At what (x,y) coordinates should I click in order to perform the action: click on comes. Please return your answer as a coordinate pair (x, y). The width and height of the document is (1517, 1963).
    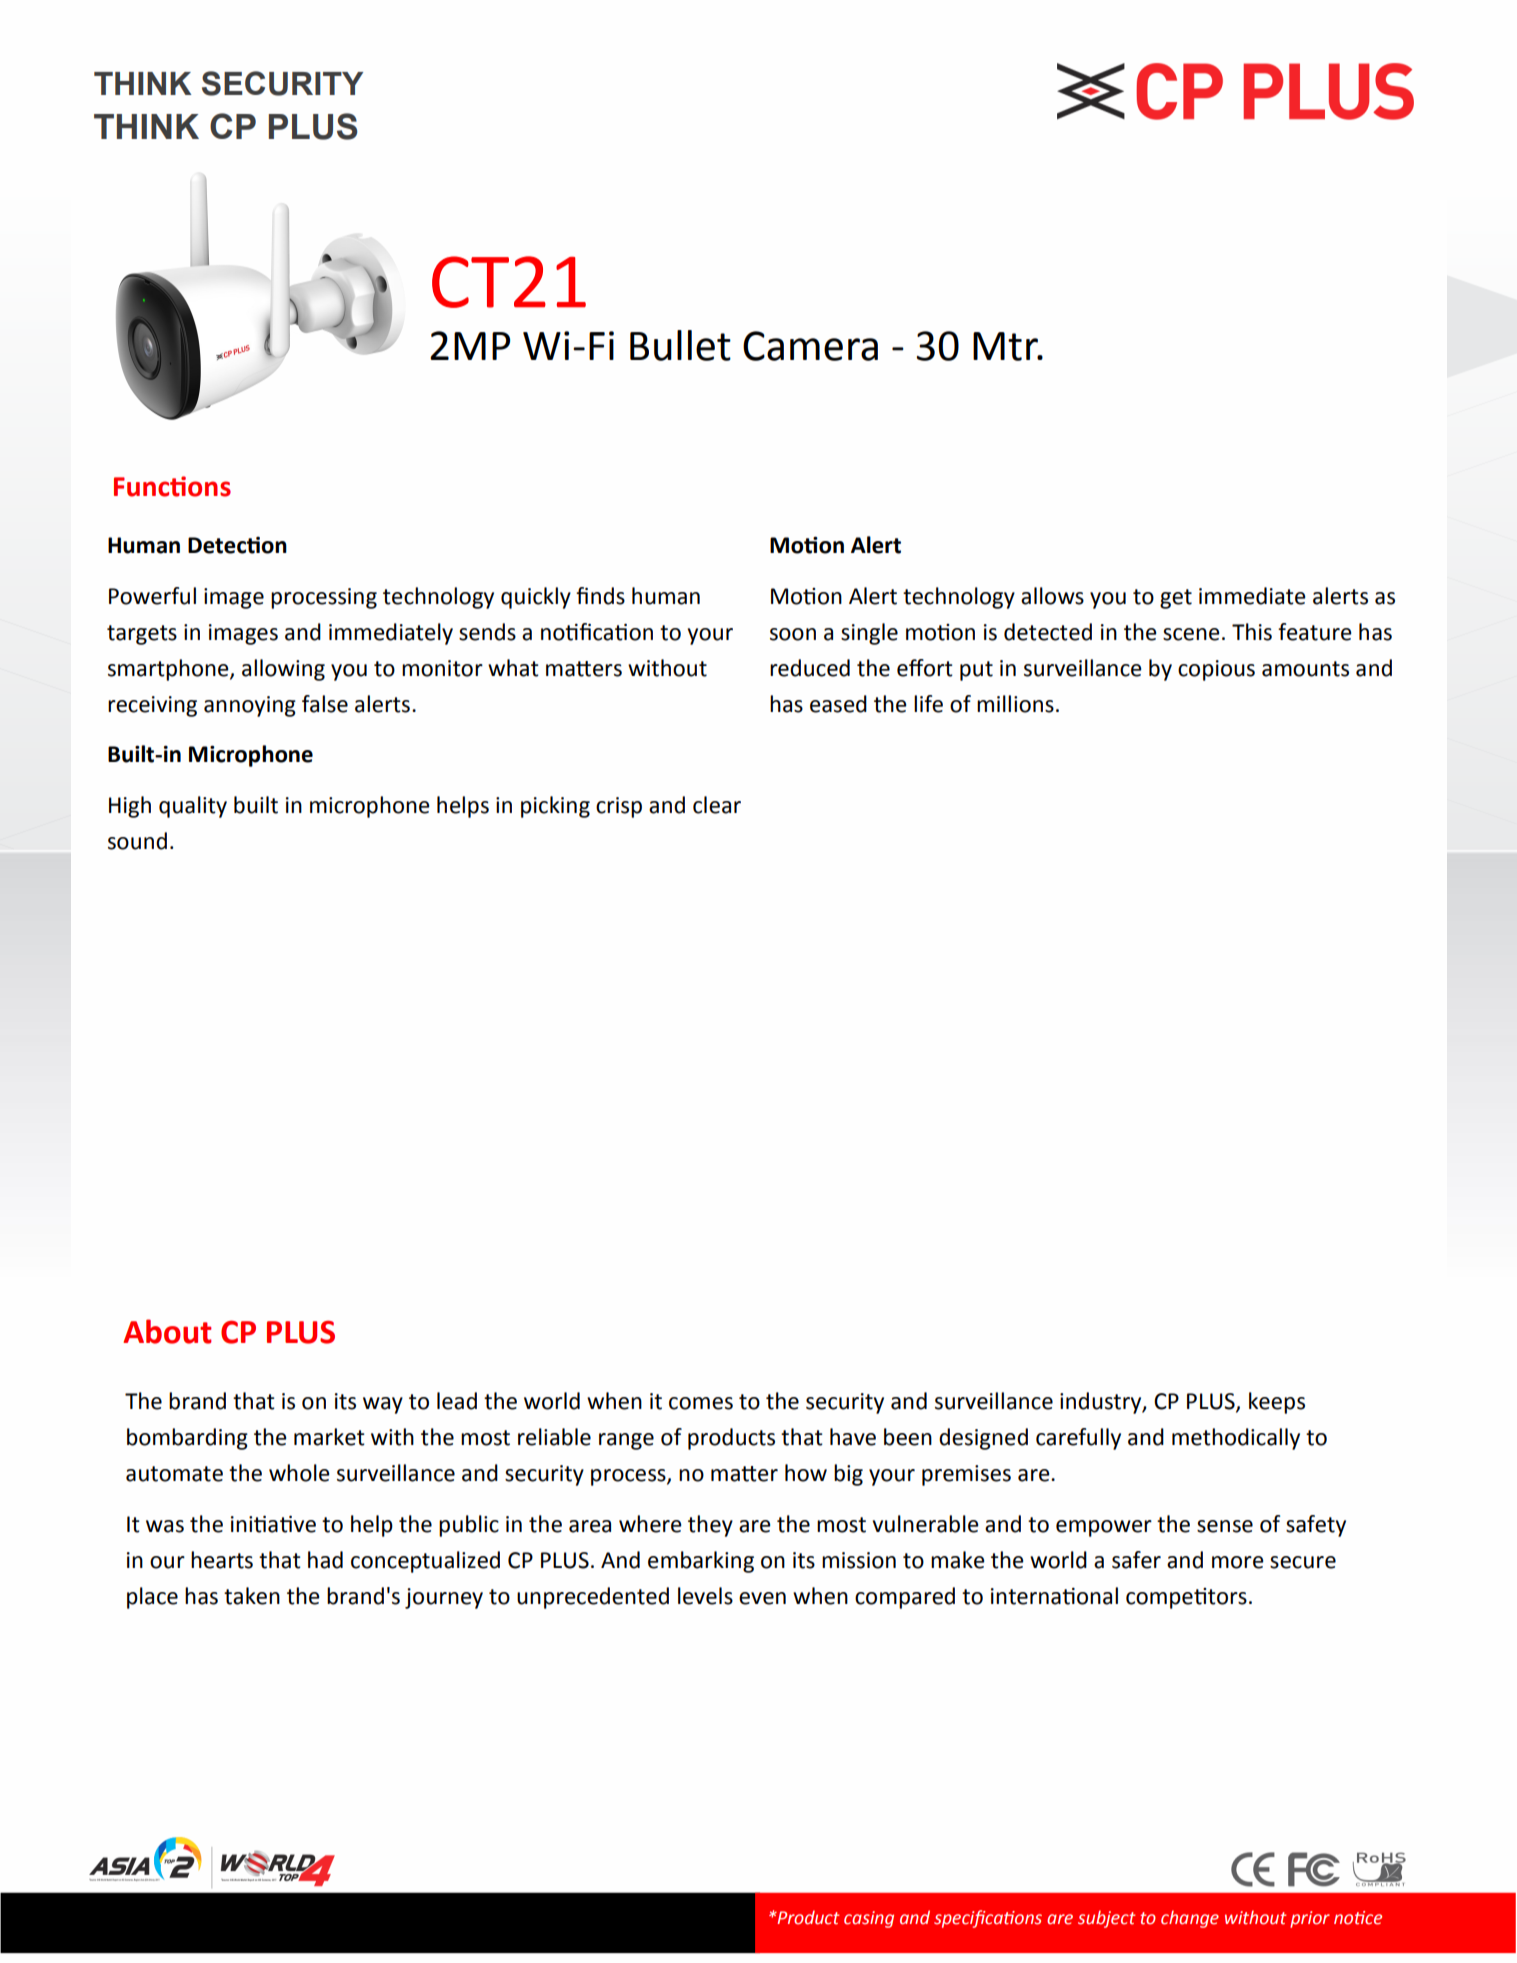
    Looking at the image, I should click on (701, 1403).
